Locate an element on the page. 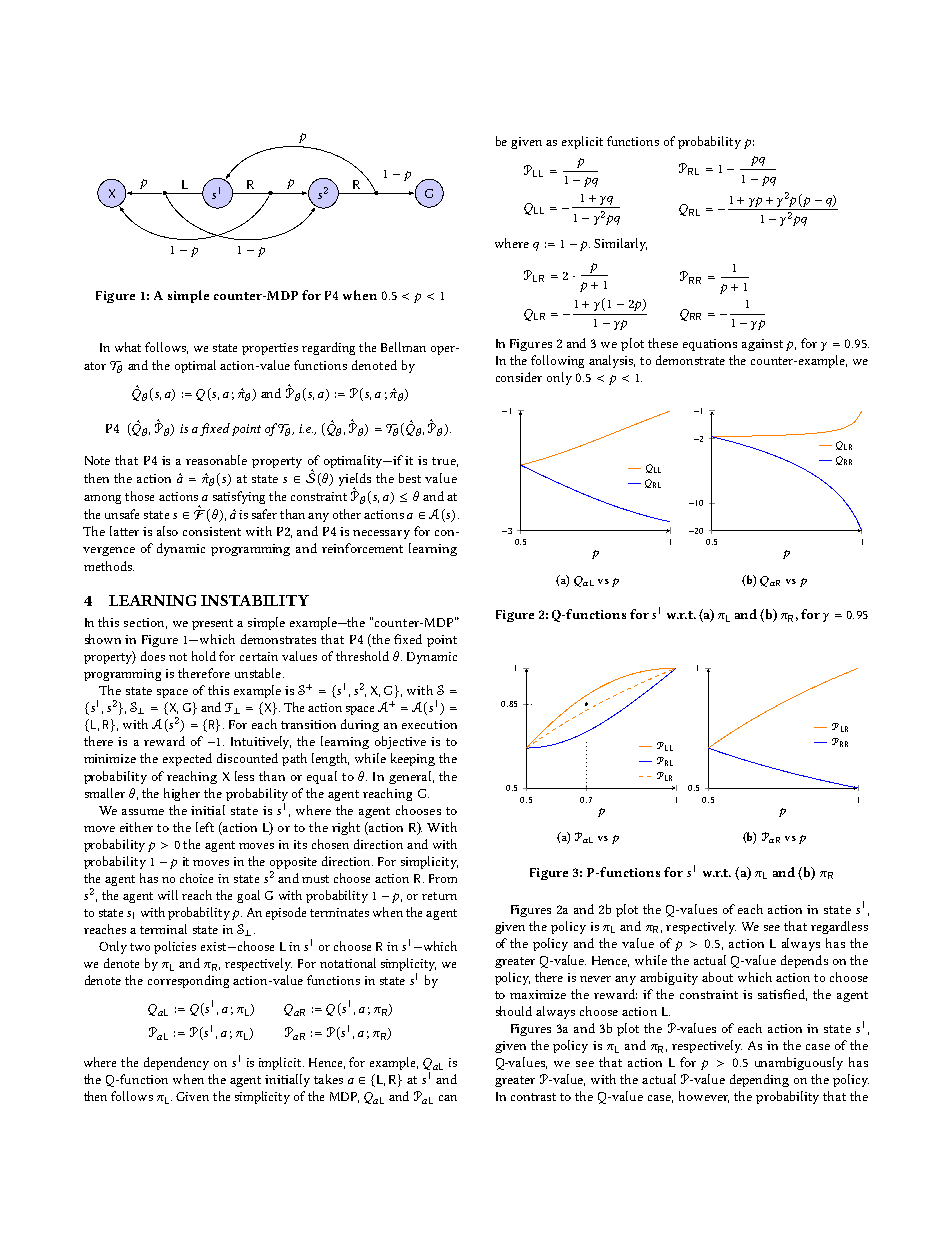 Image resolution: width=952 pixels, height=1233 pixels. equations is located at coordinates (710, 345).
